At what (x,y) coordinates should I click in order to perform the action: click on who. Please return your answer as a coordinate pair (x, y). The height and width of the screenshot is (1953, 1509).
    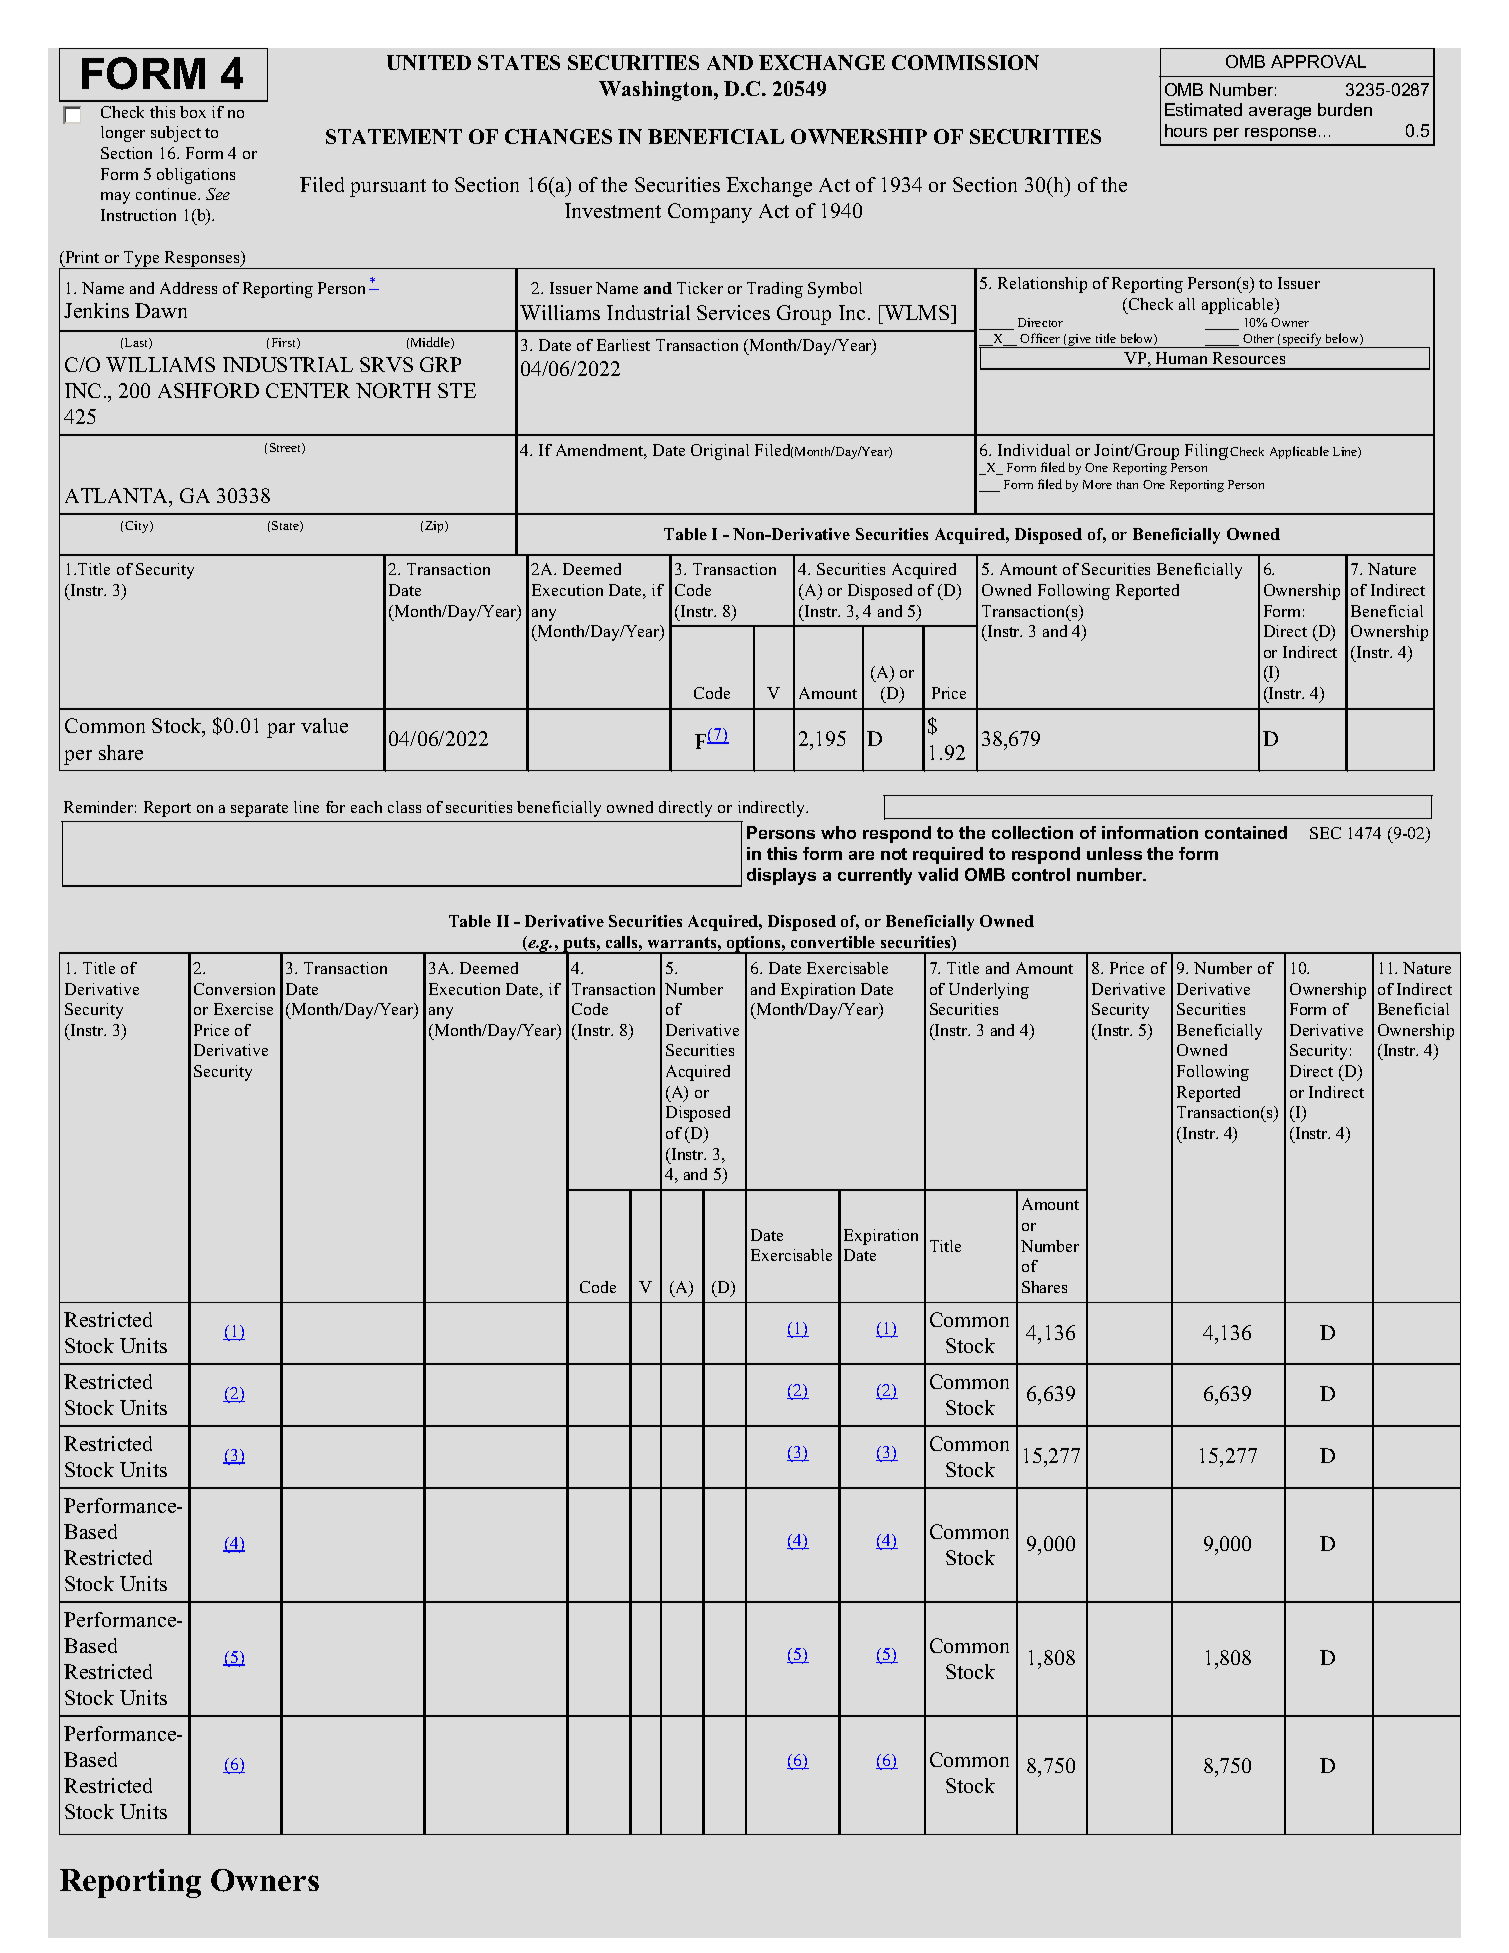
    Looking at the image, I should click on (838, 832).
